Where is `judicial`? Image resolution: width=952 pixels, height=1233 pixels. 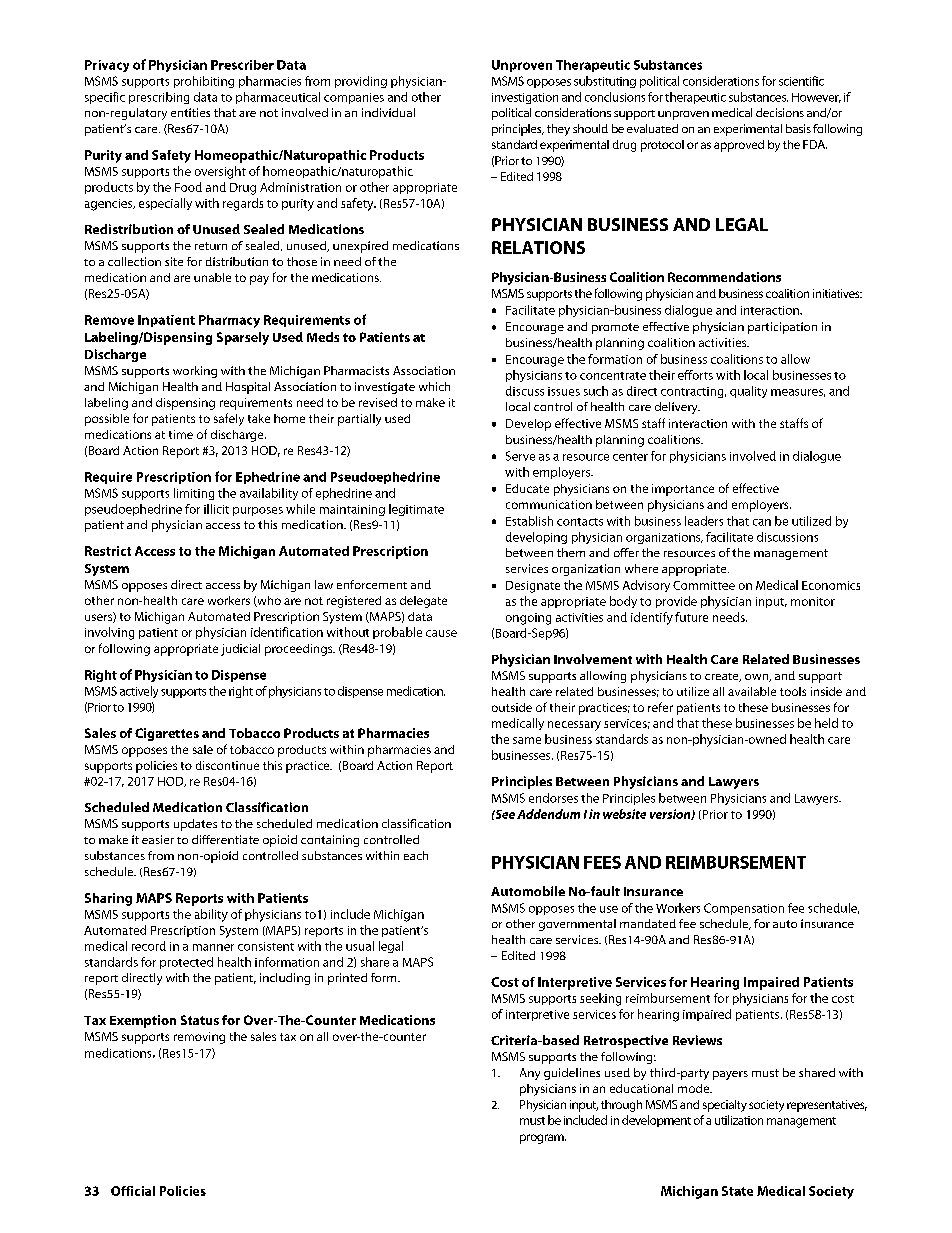
judicial is located at coordinates (240, 650).
